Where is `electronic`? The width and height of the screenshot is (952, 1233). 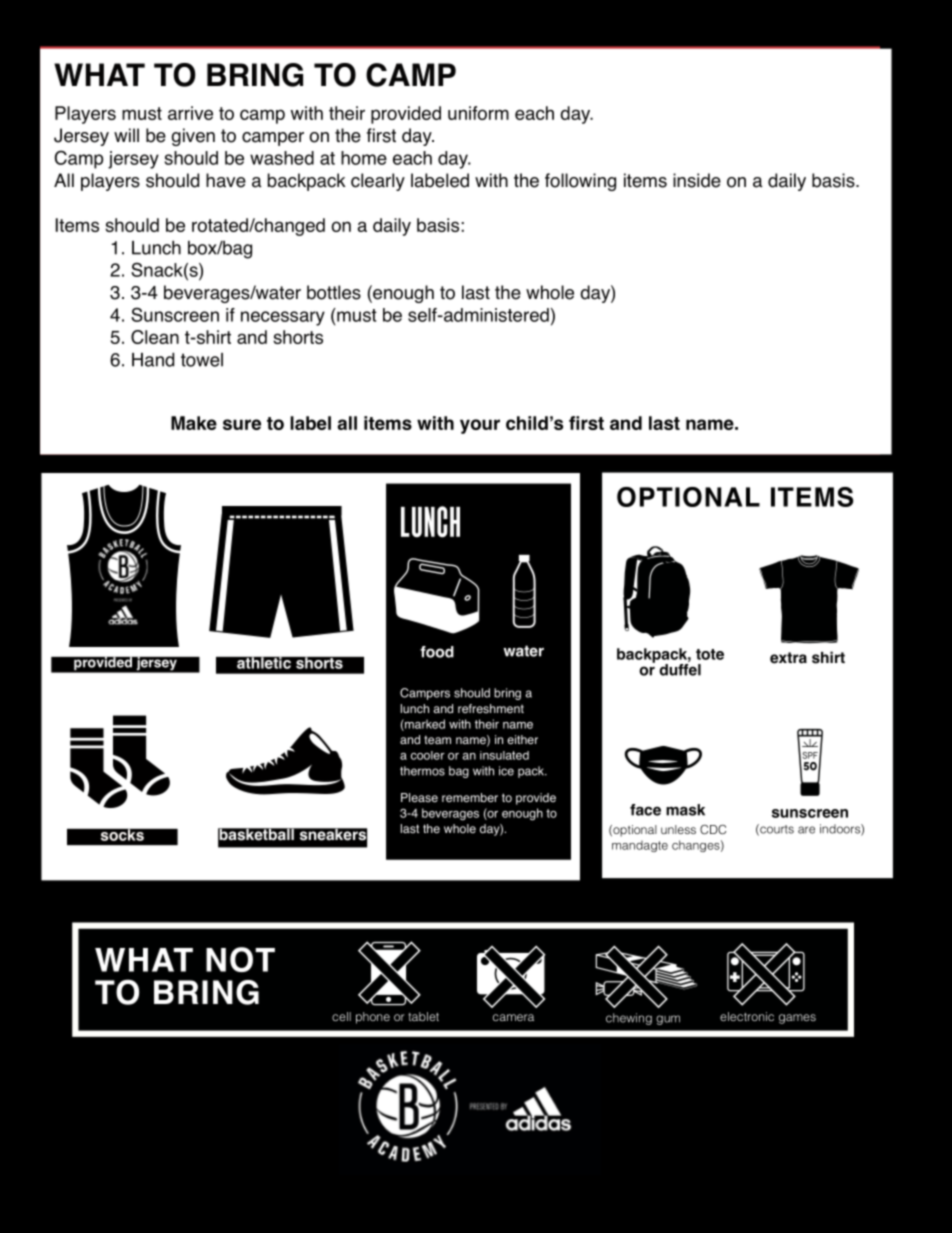 electronic is located at coordinates (747, 1016).
